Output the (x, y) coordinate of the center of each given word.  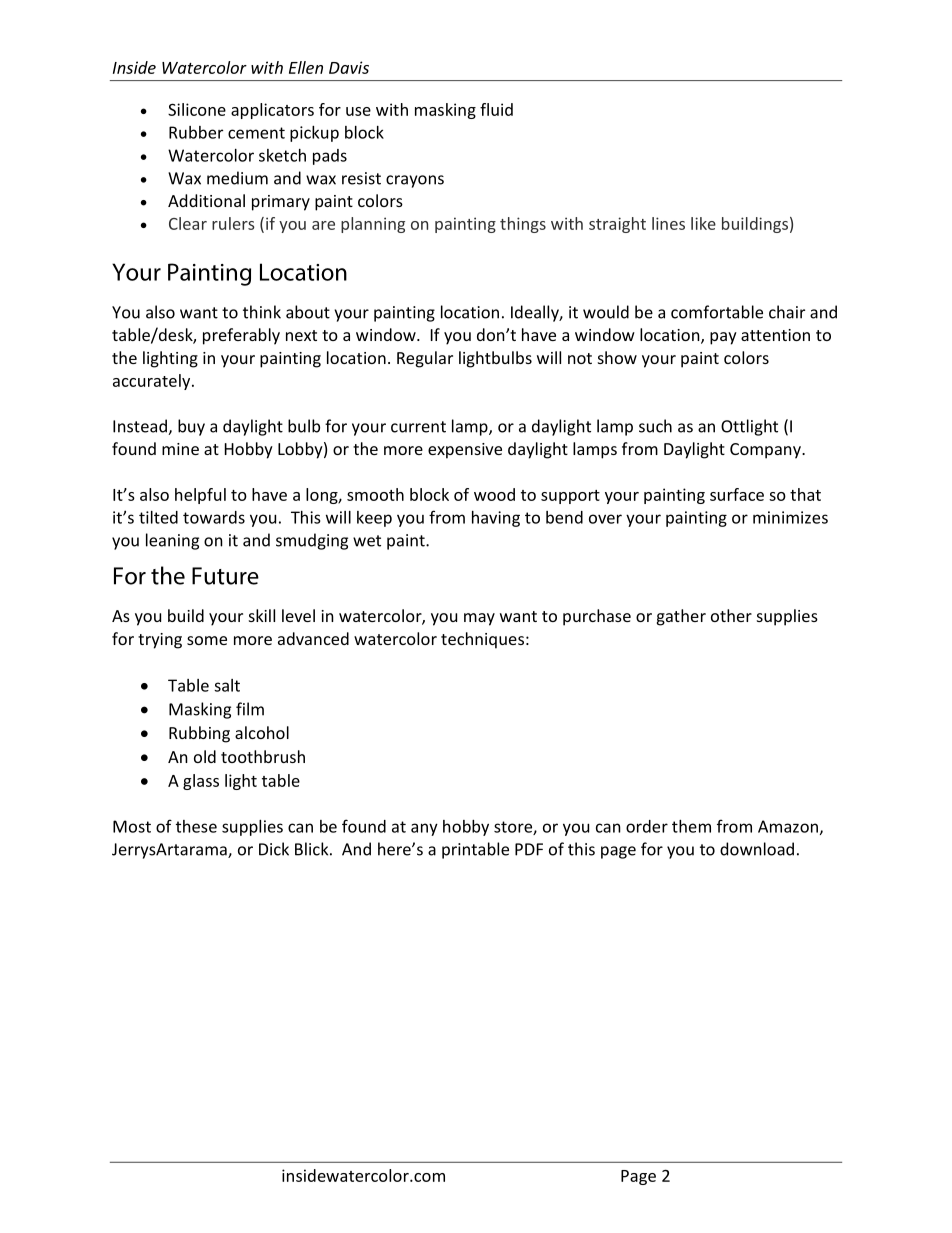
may (479, 619)
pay (723, 338)
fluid (496, 109)
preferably (241, 336)
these (196, 826)
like (703, 223)
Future (225, 576)
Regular (425, 359)
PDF (529, 849)
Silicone (197, 109)
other (731, 615)
